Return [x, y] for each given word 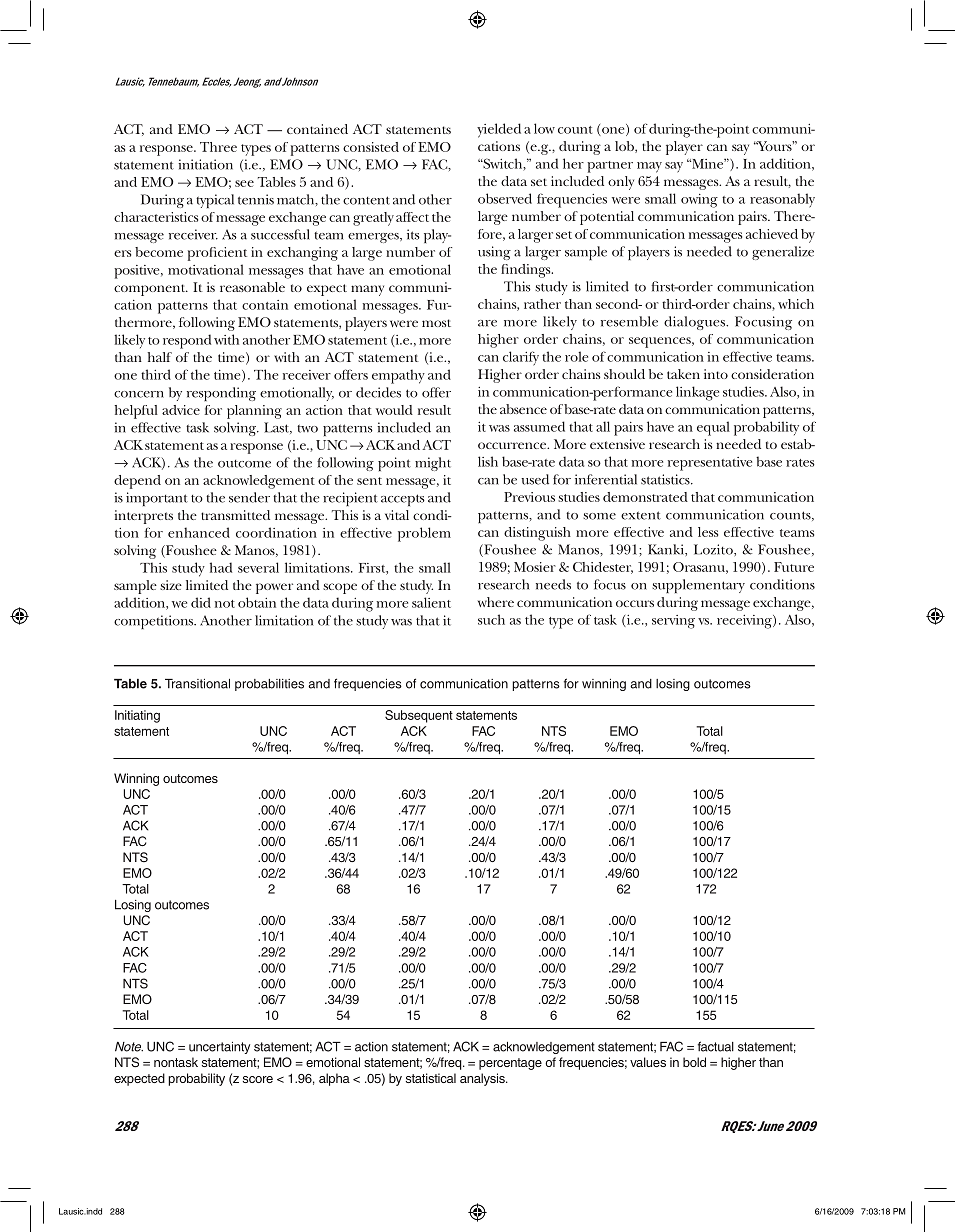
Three [218, 147]
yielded [499, 130]
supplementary [698, 586]
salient [431, 602]
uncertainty [219, 1048]
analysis [483, 1079]
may [649, 167]
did [201, 602]
